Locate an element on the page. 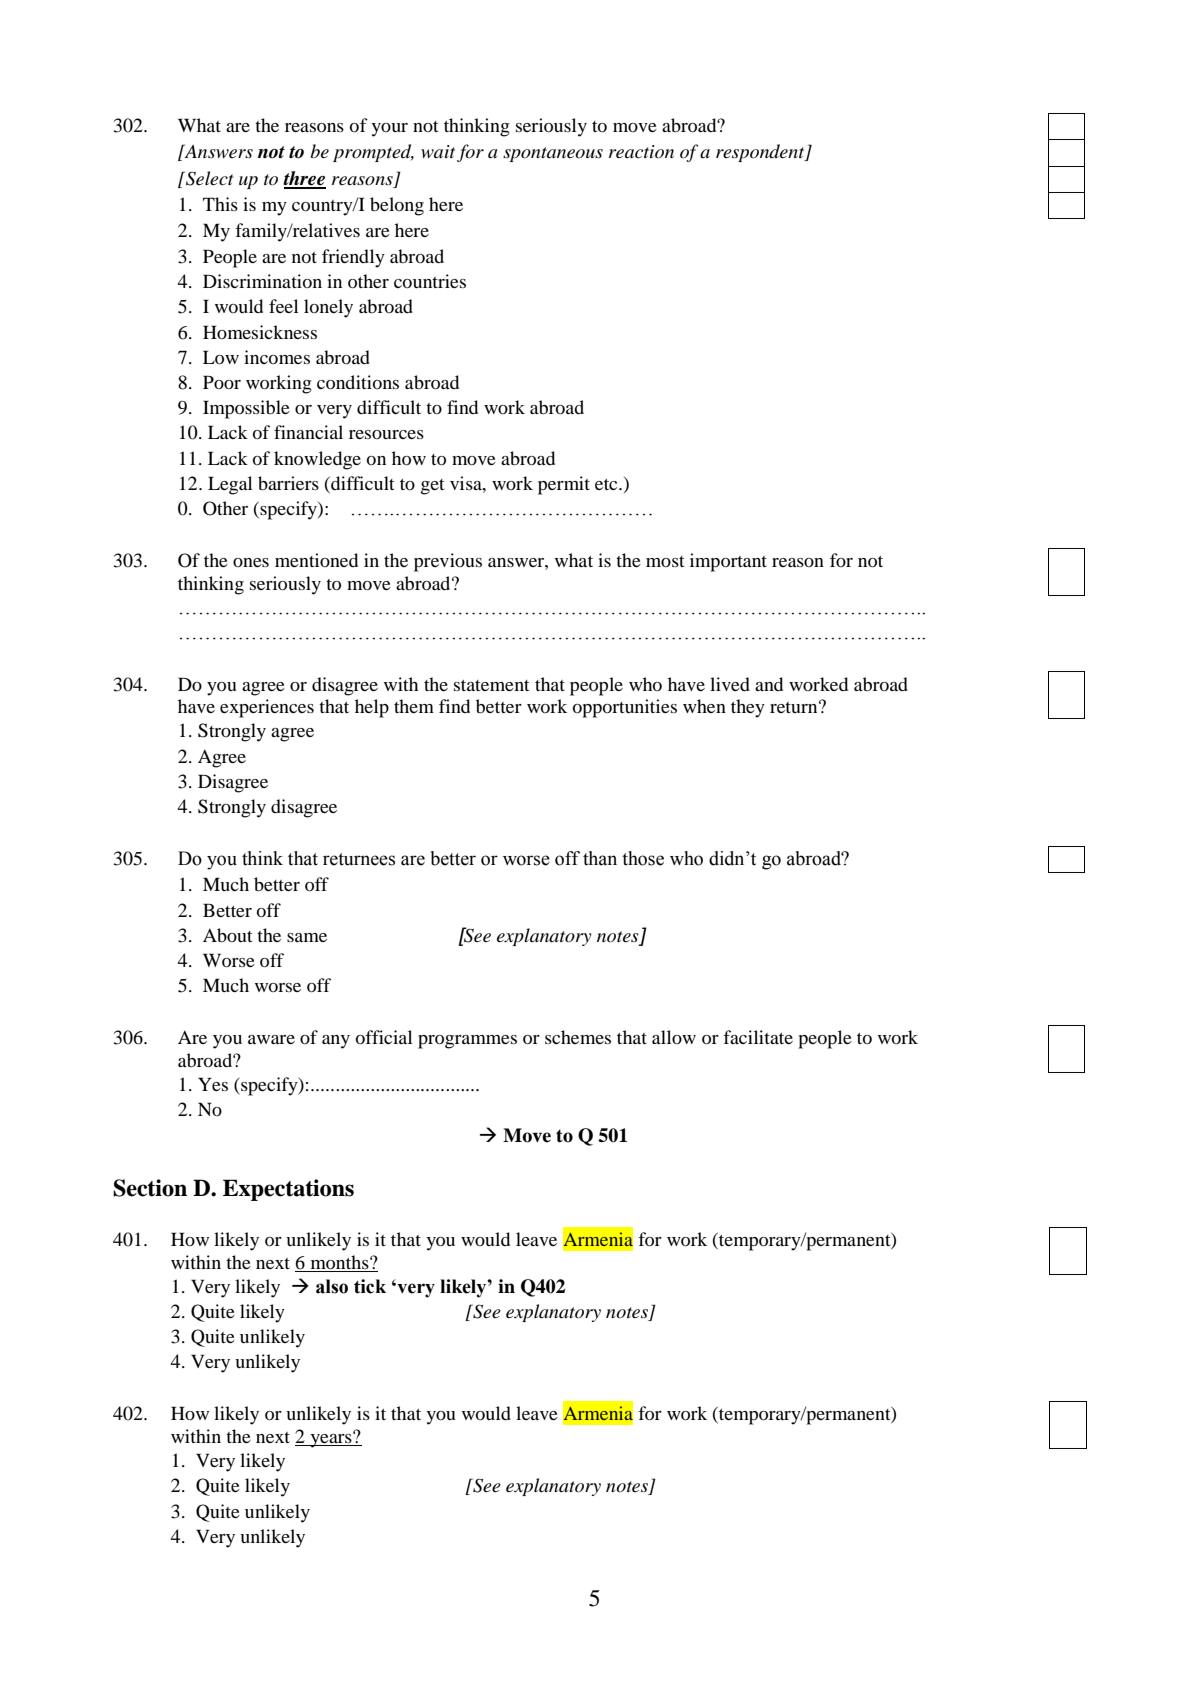 The height and width of the image is (1682, 1189). Select is located at coordinates (208, 178).
